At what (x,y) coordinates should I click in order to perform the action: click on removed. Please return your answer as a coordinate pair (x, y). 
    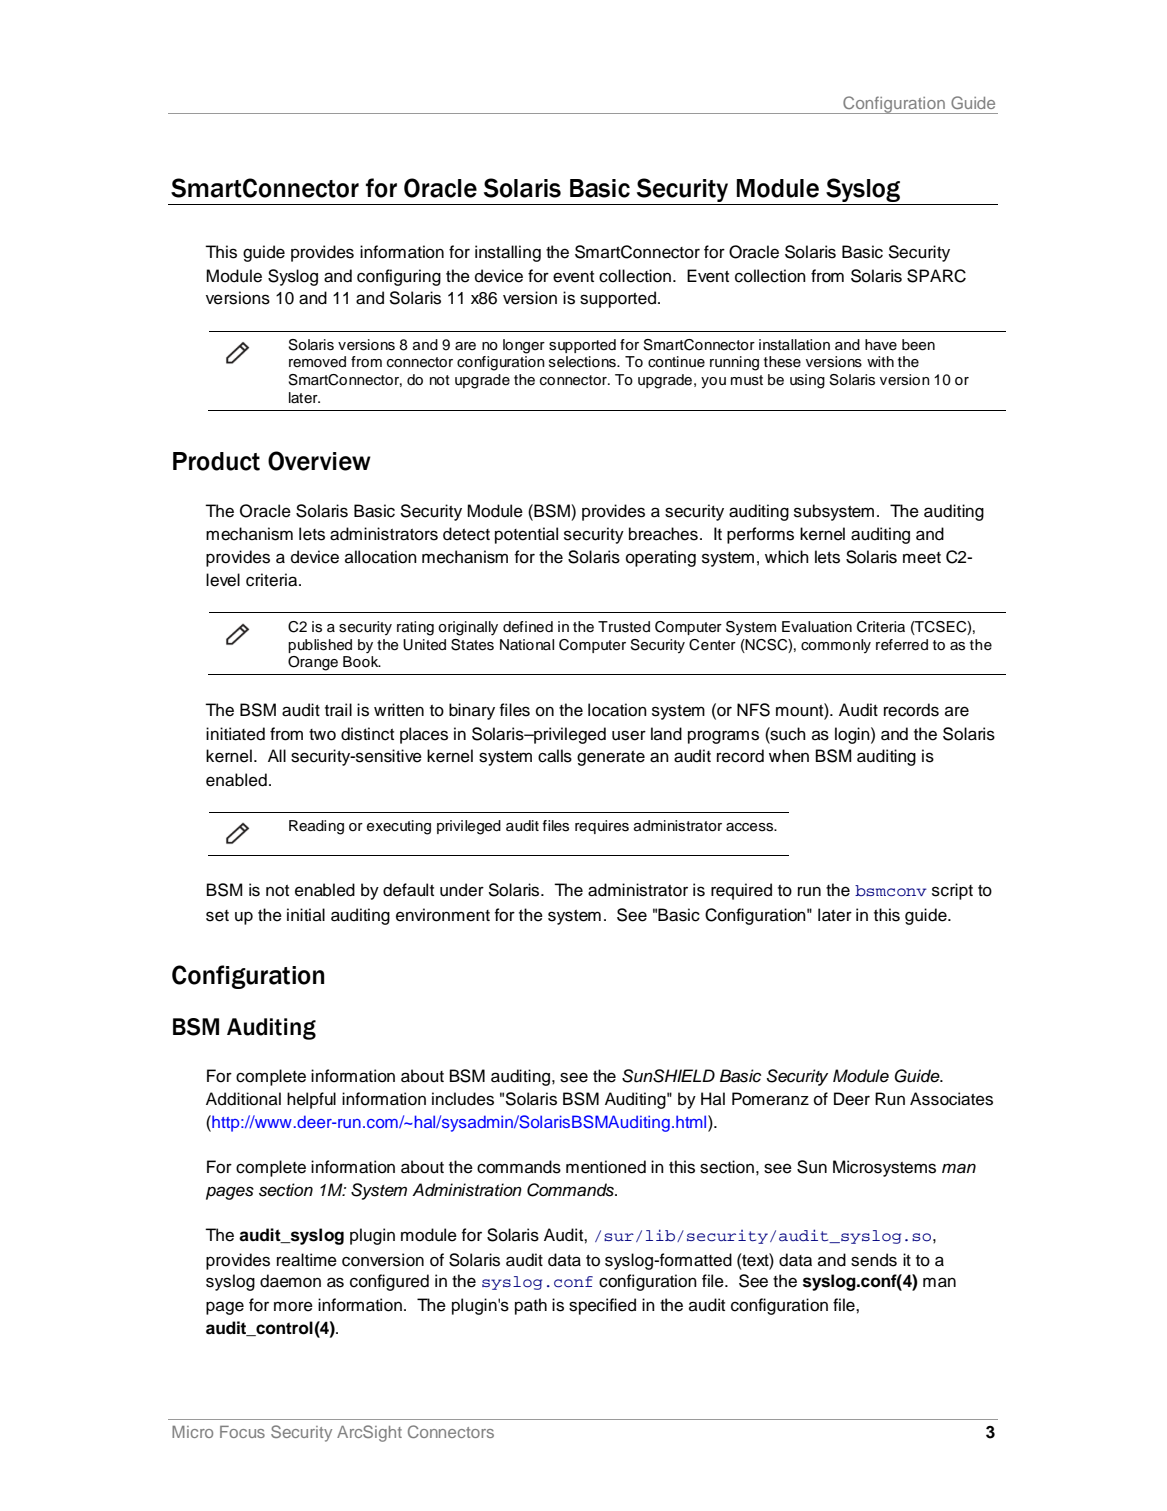
    Looking at the image, I should click on (317, 362).
